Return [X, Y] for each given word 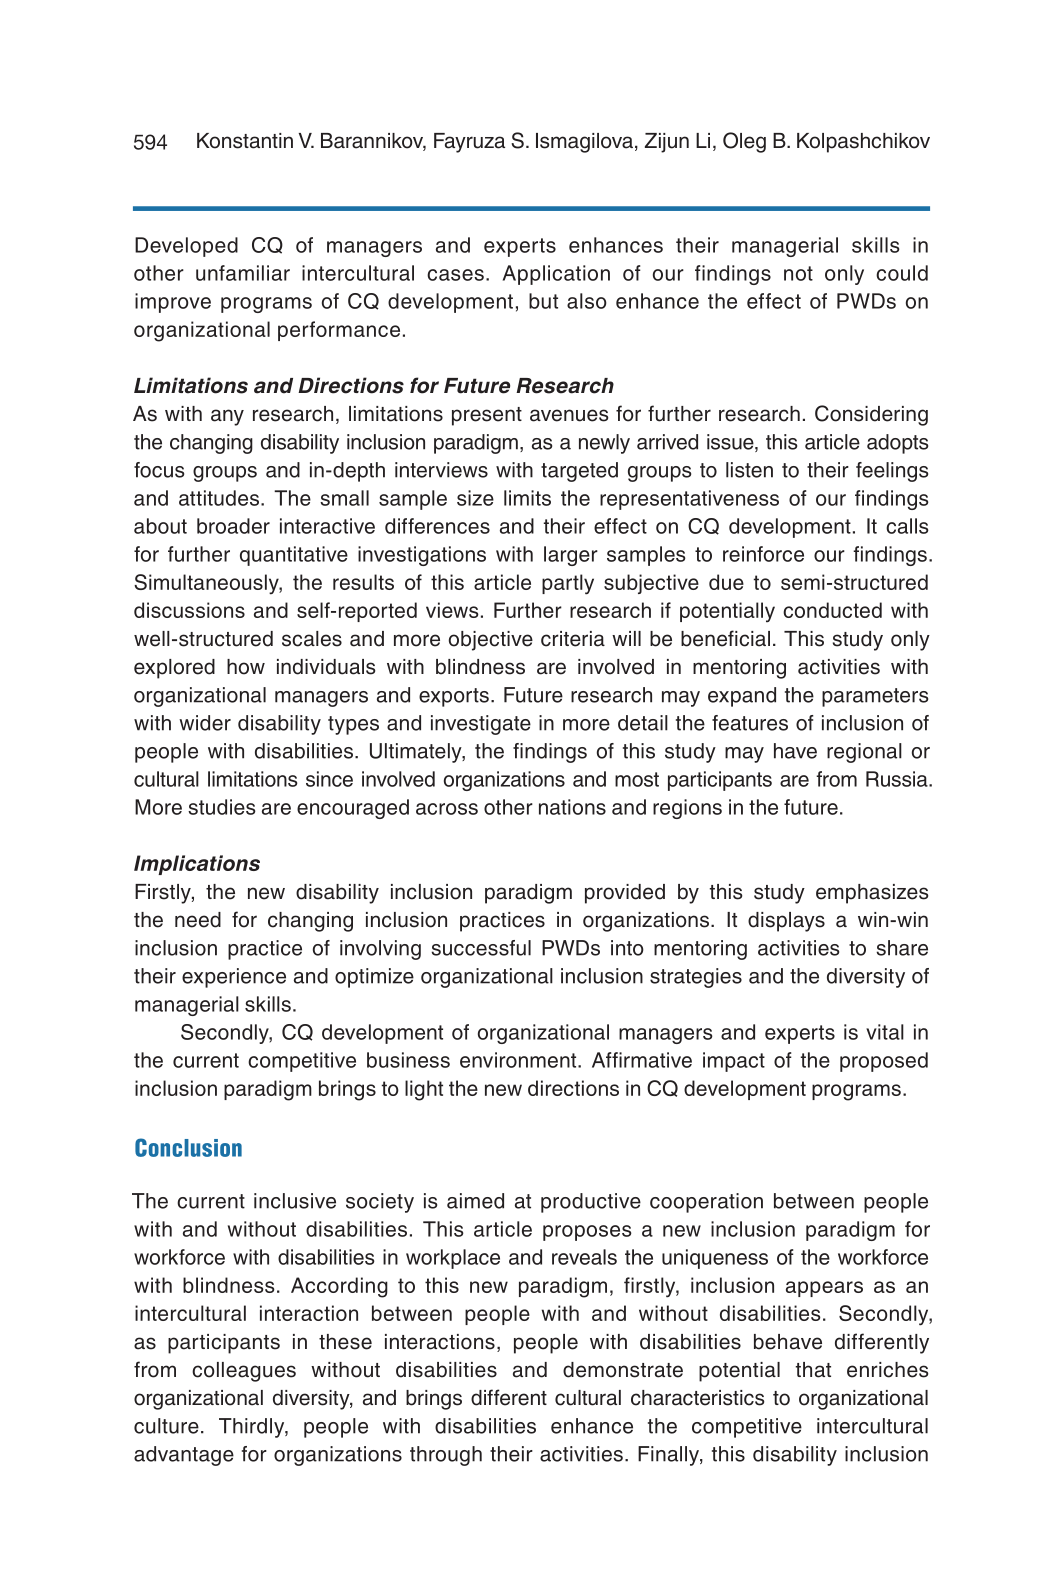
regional [864, 753]
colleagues [244, 1372]
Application [556, 275]
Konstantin [245, 141]
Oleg [744, 142]
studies [222, 807]
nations [572, 807]
